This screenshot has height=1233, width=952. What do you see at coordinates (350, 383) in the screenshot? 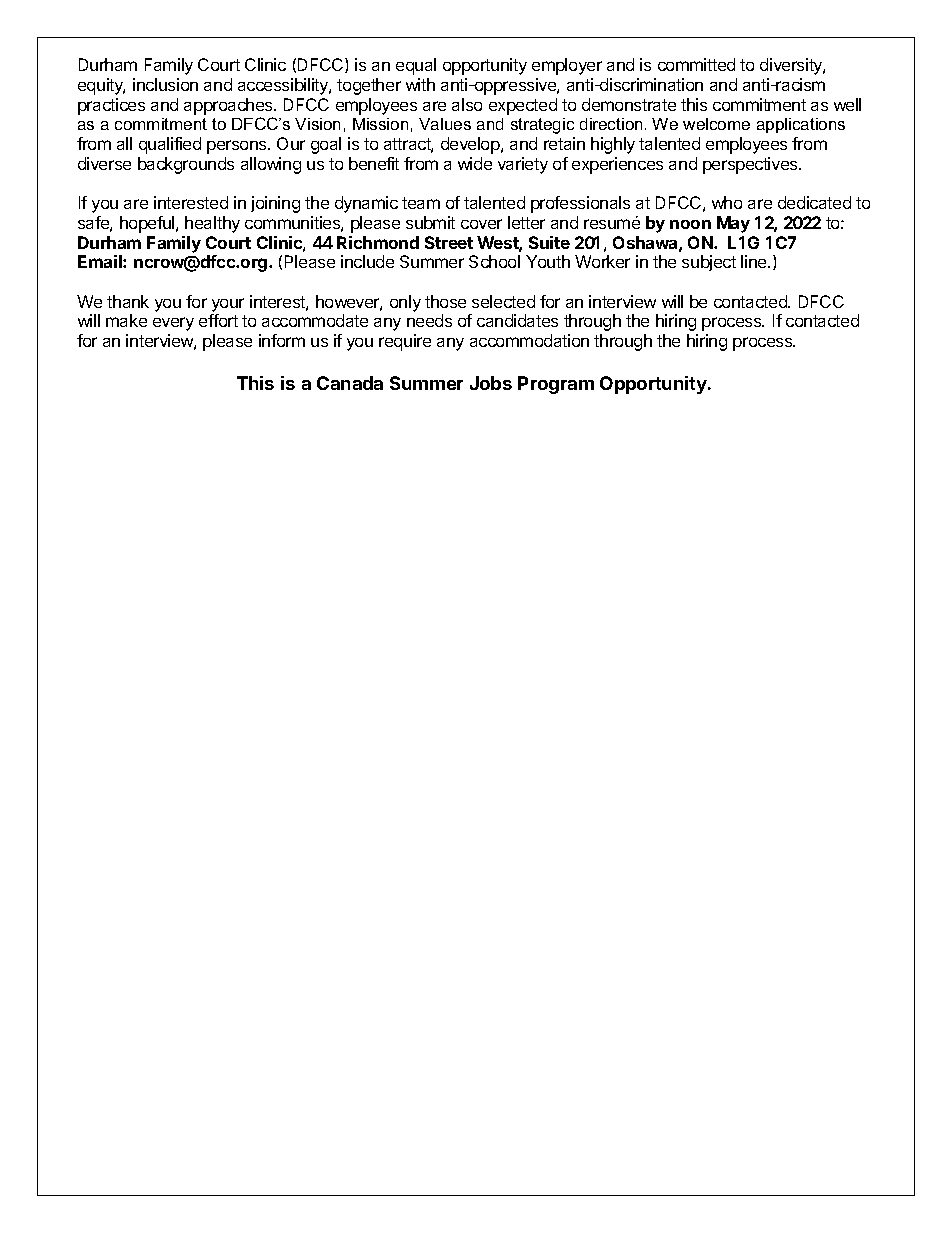
I see `Canada` at bounding box center [350, 383].
